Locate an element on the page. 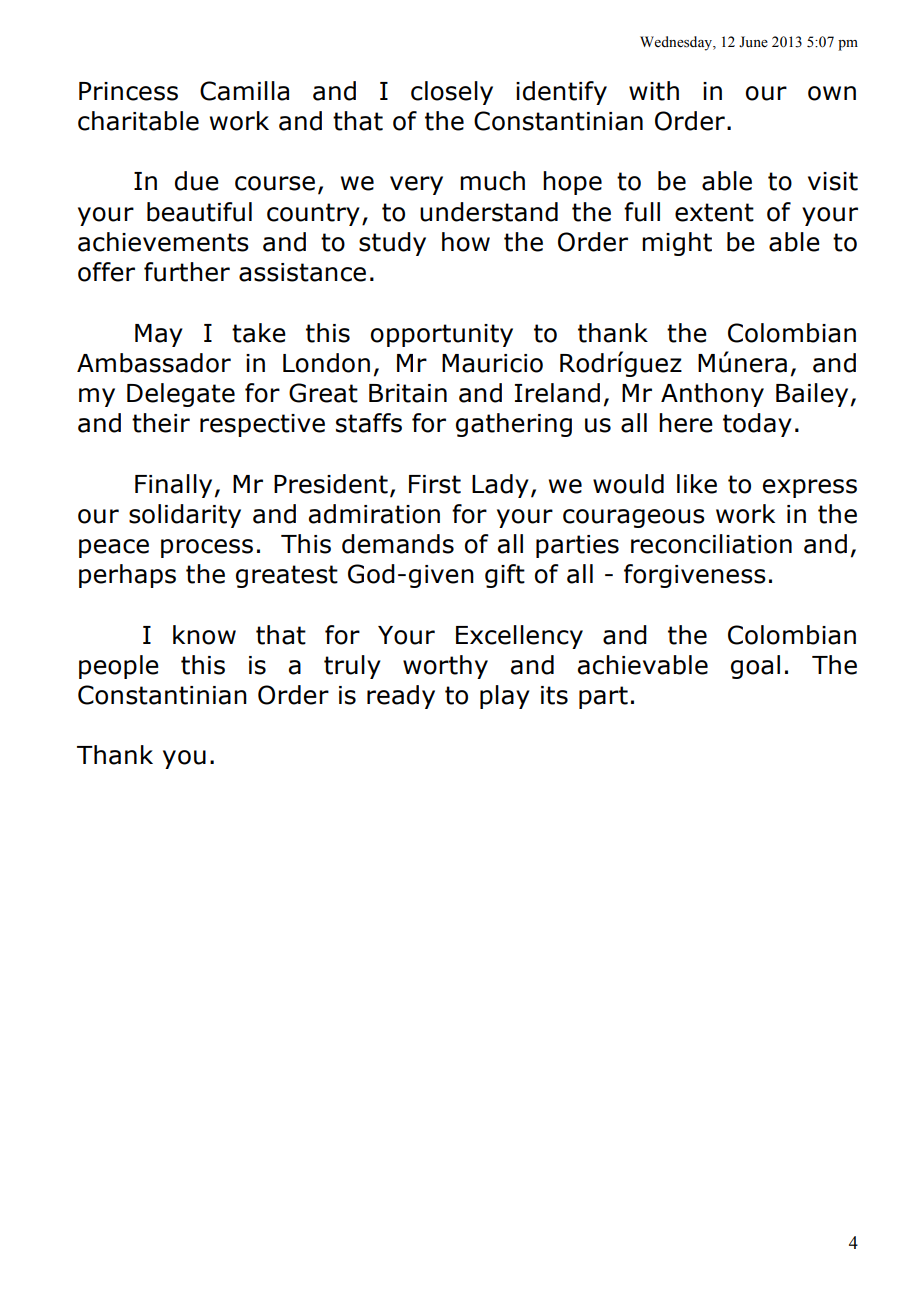 The width and height of the document is (924, 1308). Anthony is located at coordinates (712, 395).
